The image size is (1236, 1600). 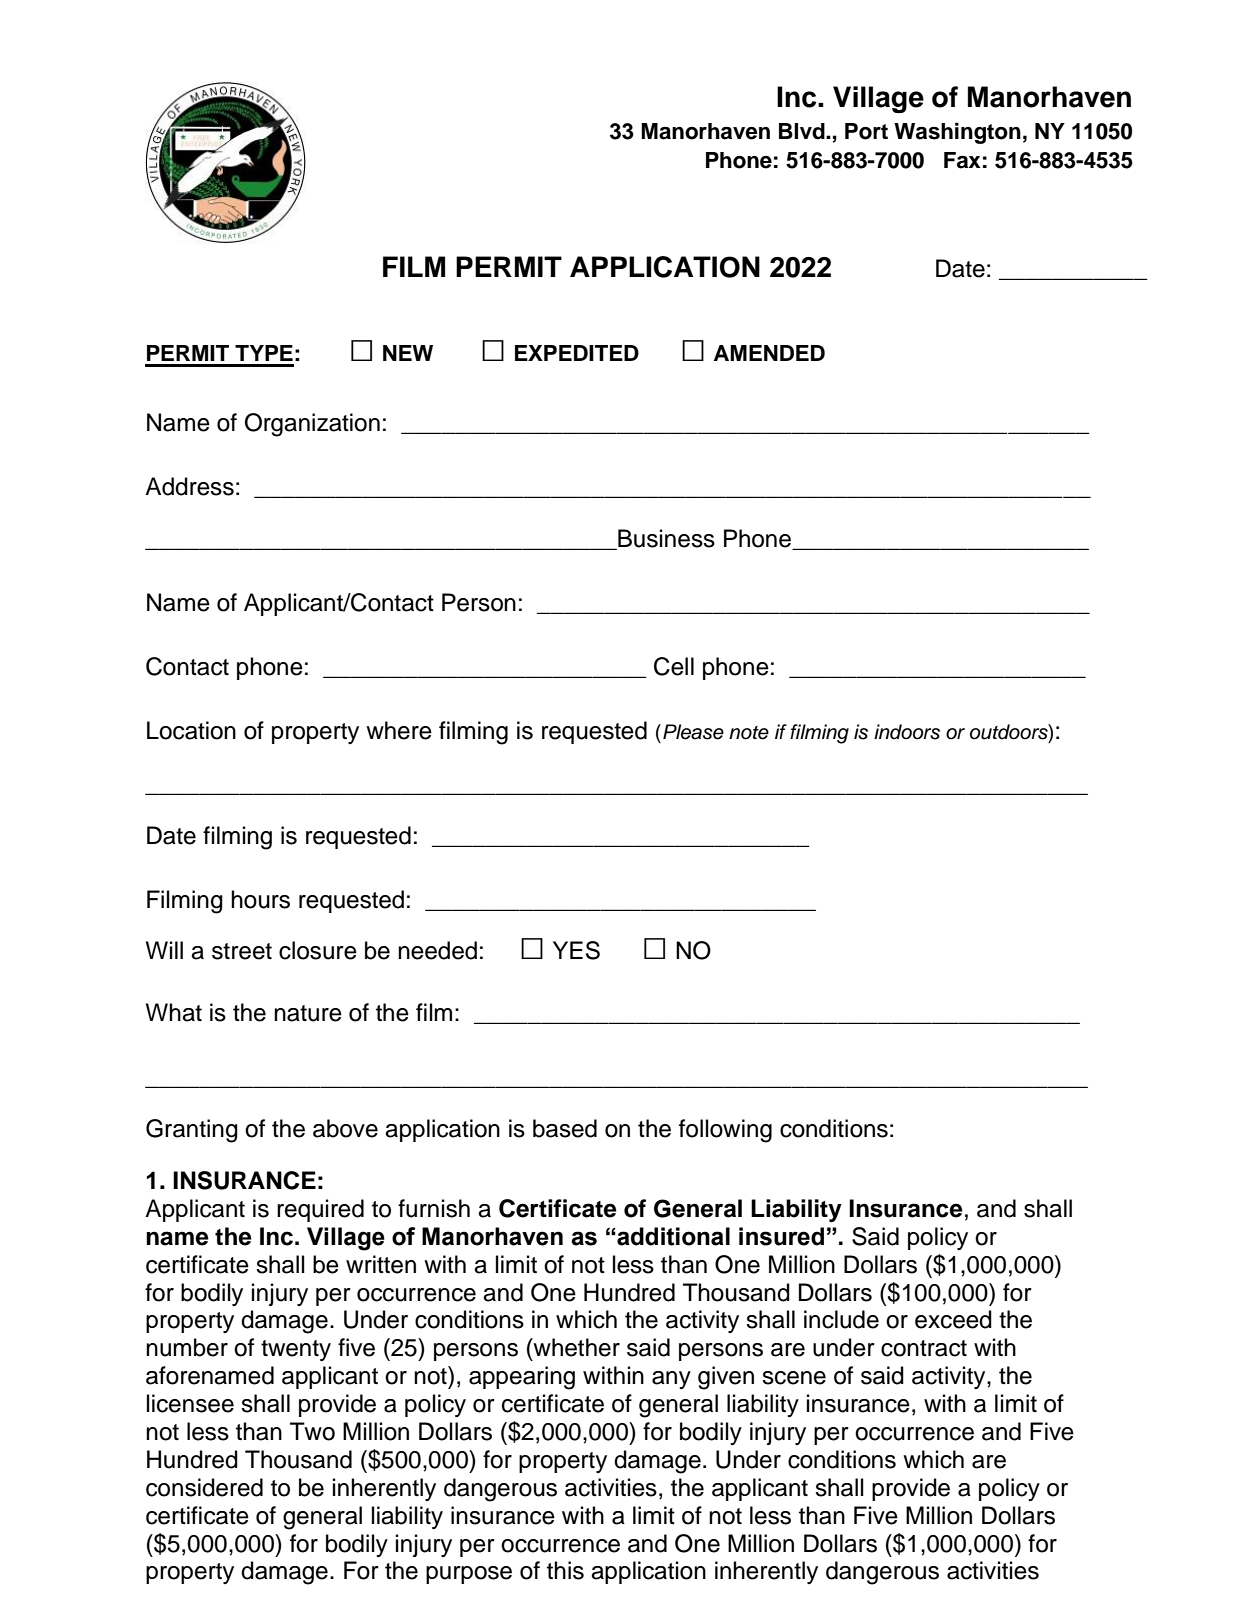 I want to click on considered, so click(x=204, y=1487).
